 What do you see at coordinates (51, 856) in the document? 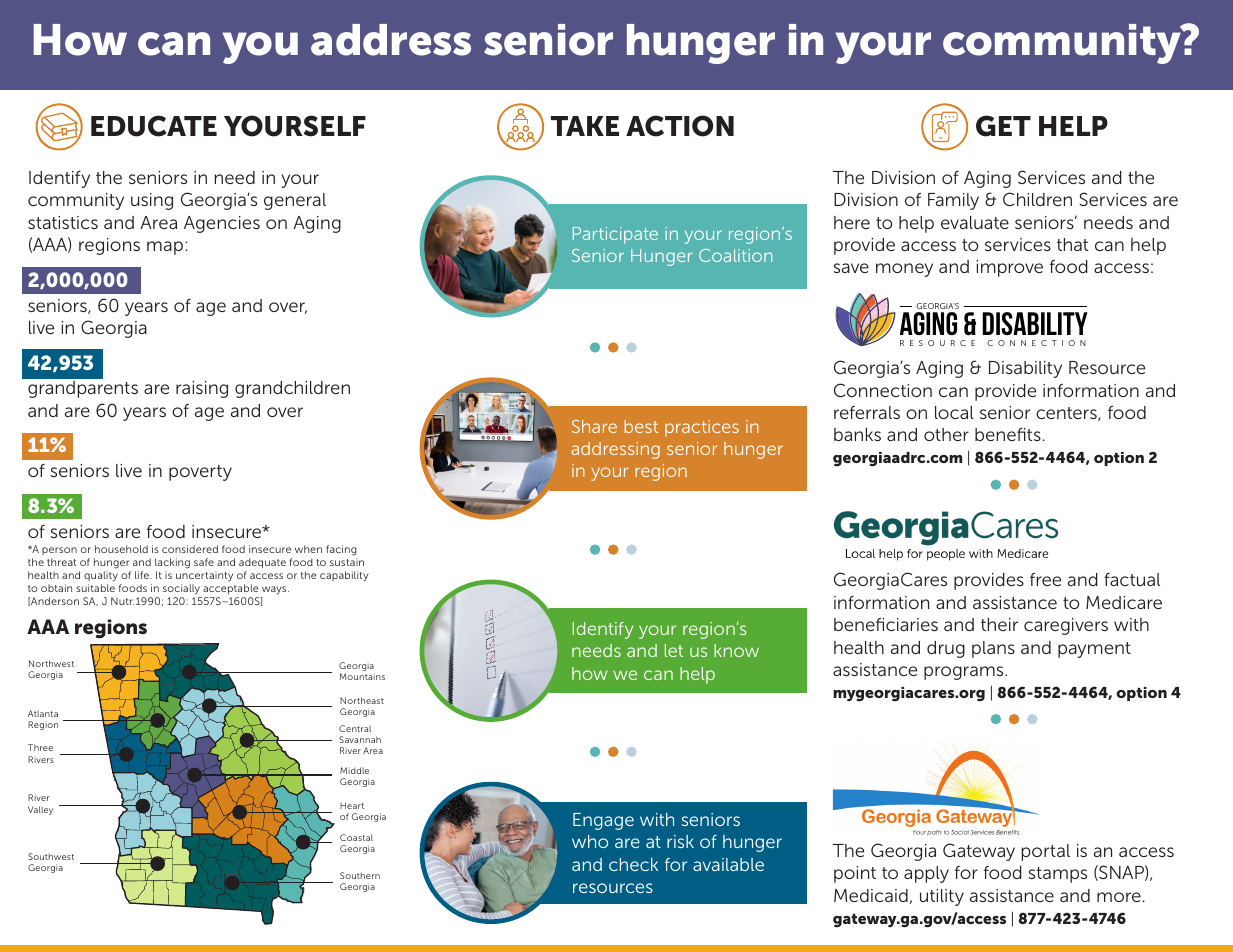
I see `Southwest` at bounding box center [51, 856].
